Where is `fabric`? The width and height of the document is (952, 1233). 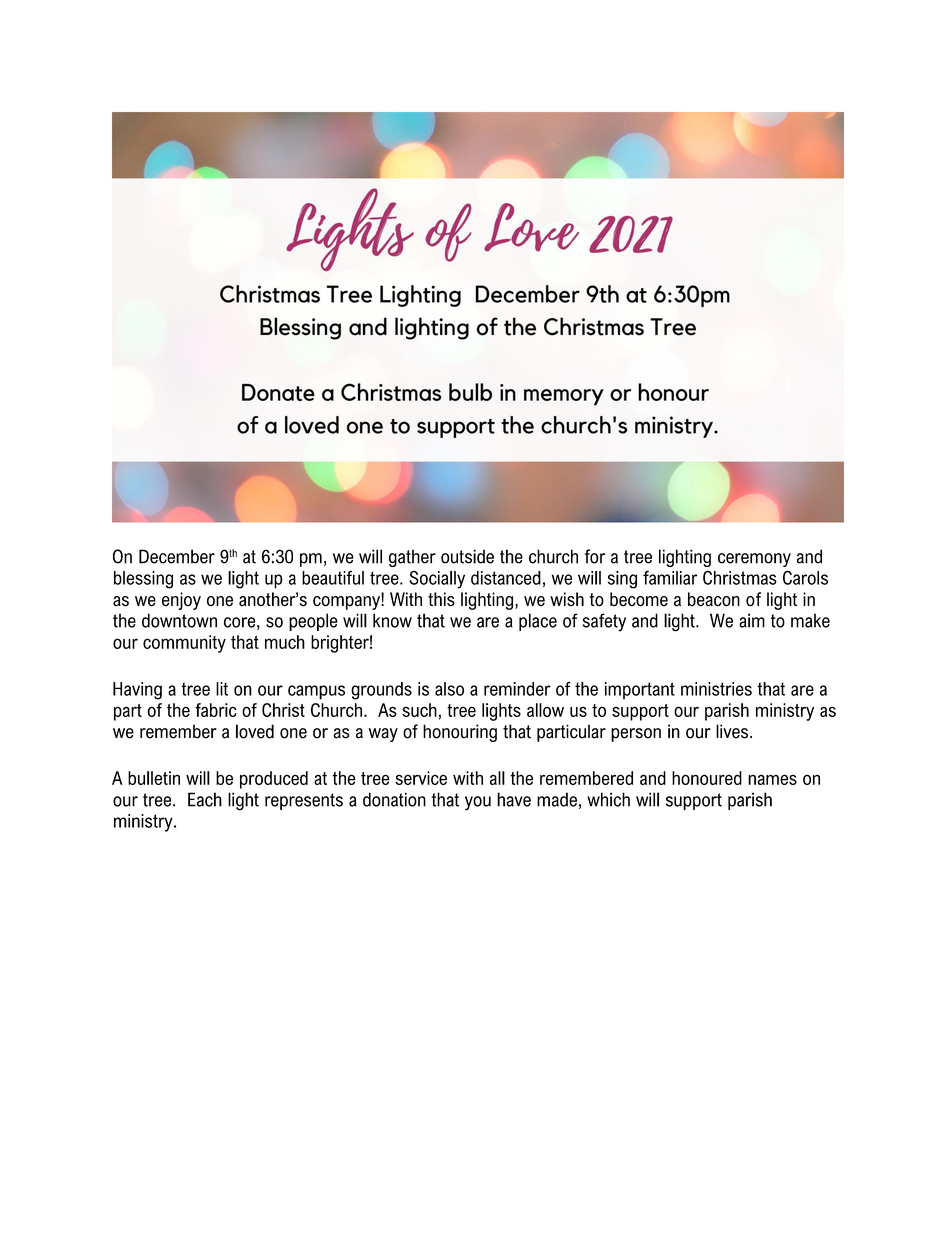 fabric is located at coordinates (216, 710).
